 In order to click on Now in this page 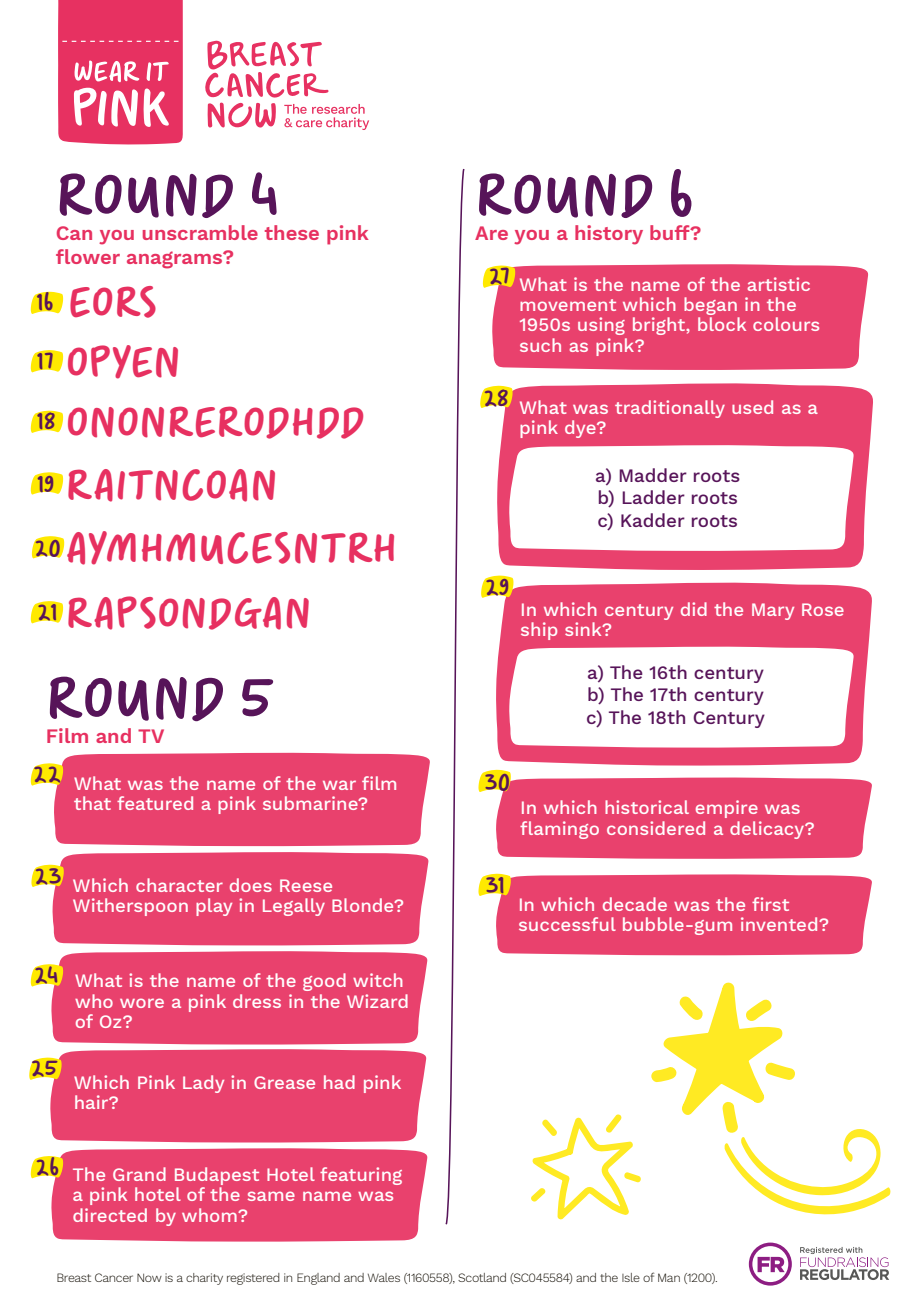, I will do `click(149, 1277)`.
